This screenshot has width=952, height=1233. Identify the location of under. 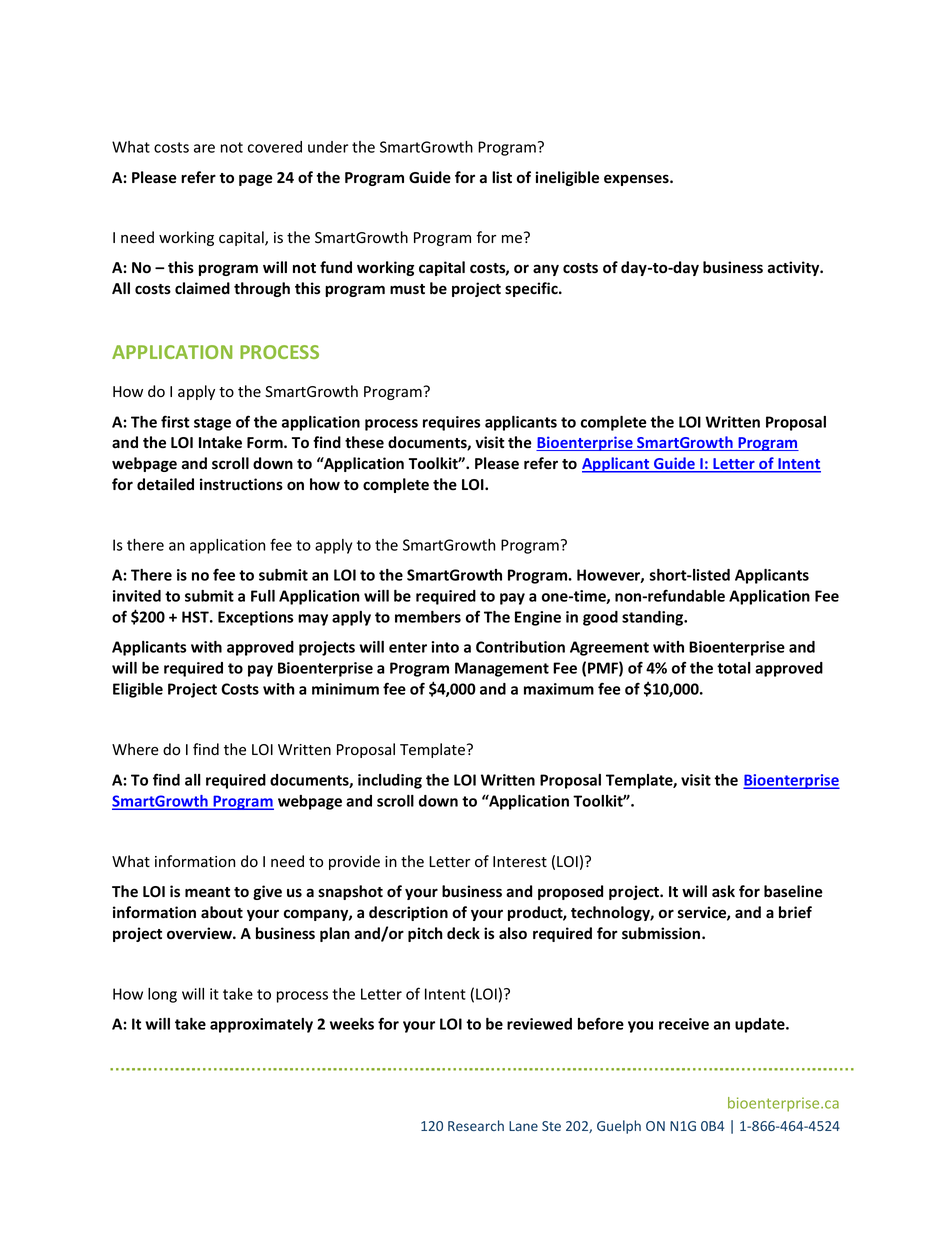
(328, 147).
